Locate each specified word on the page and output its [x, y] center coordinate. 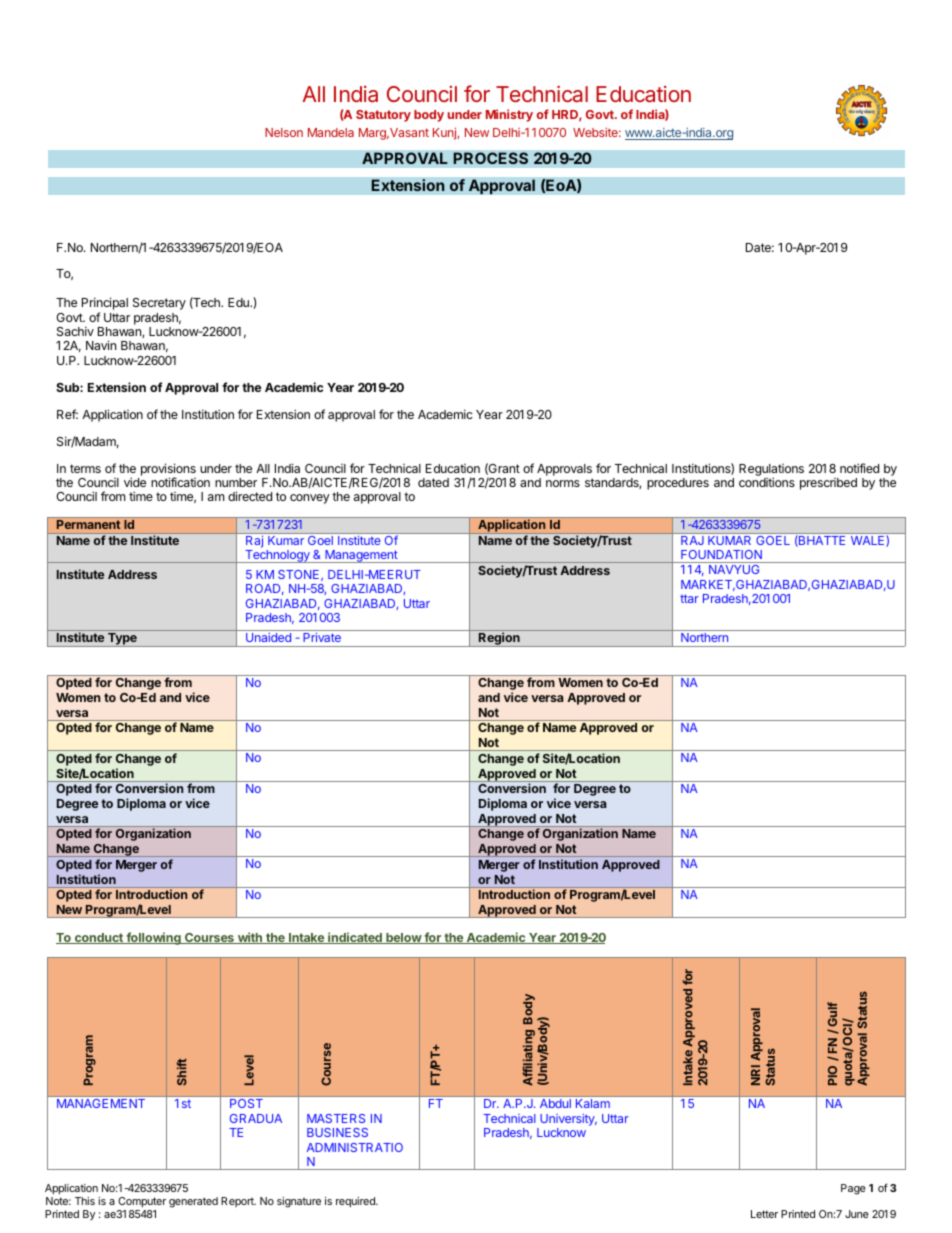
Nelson [284, 132]
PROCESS [490, 158]
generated [193, 1202]
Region [499, 639]
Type [122, 640]
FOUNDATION [721, 554]
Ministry [509, 115]
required [356, 1202]
